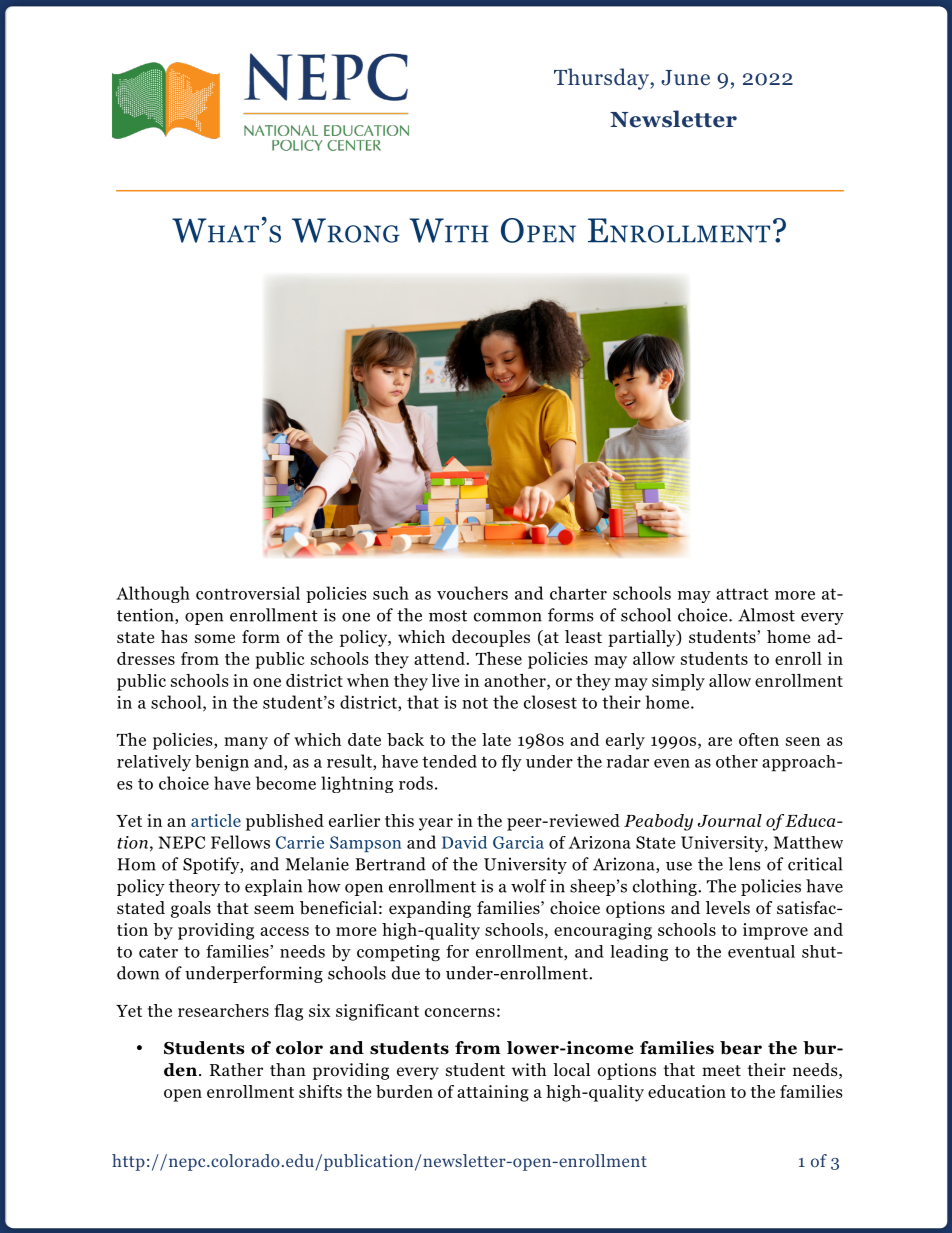 The image size is (952, 1233). What do you see at coordinates (248, 593) in the page?
I see `controversial` at bounding box center [248, 593].
